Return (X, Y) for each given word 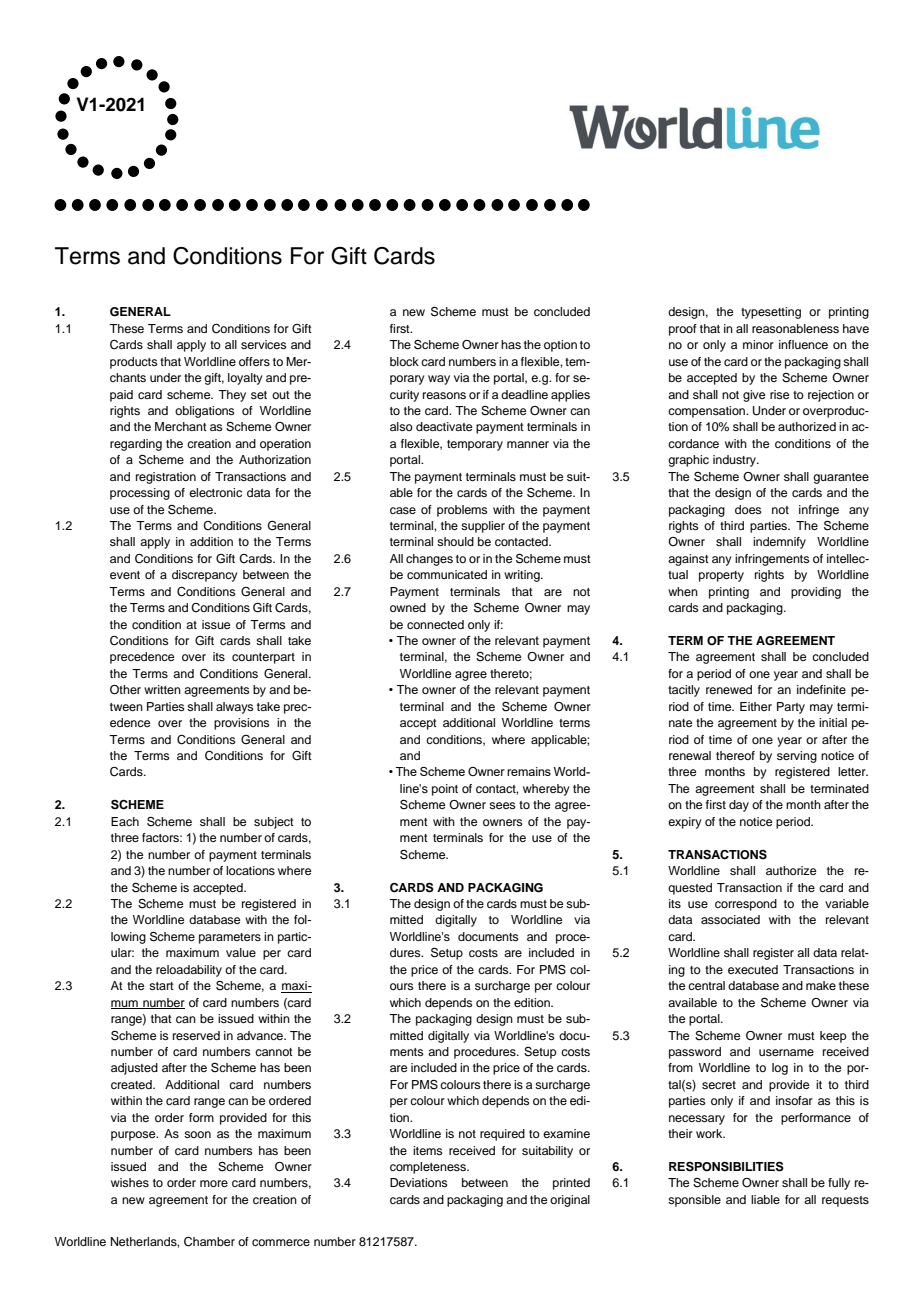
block (404, 361)
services (264, 344)
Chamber (209, 1242)
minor (758, 344)
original (570, 1201)
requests (845, 1201)
